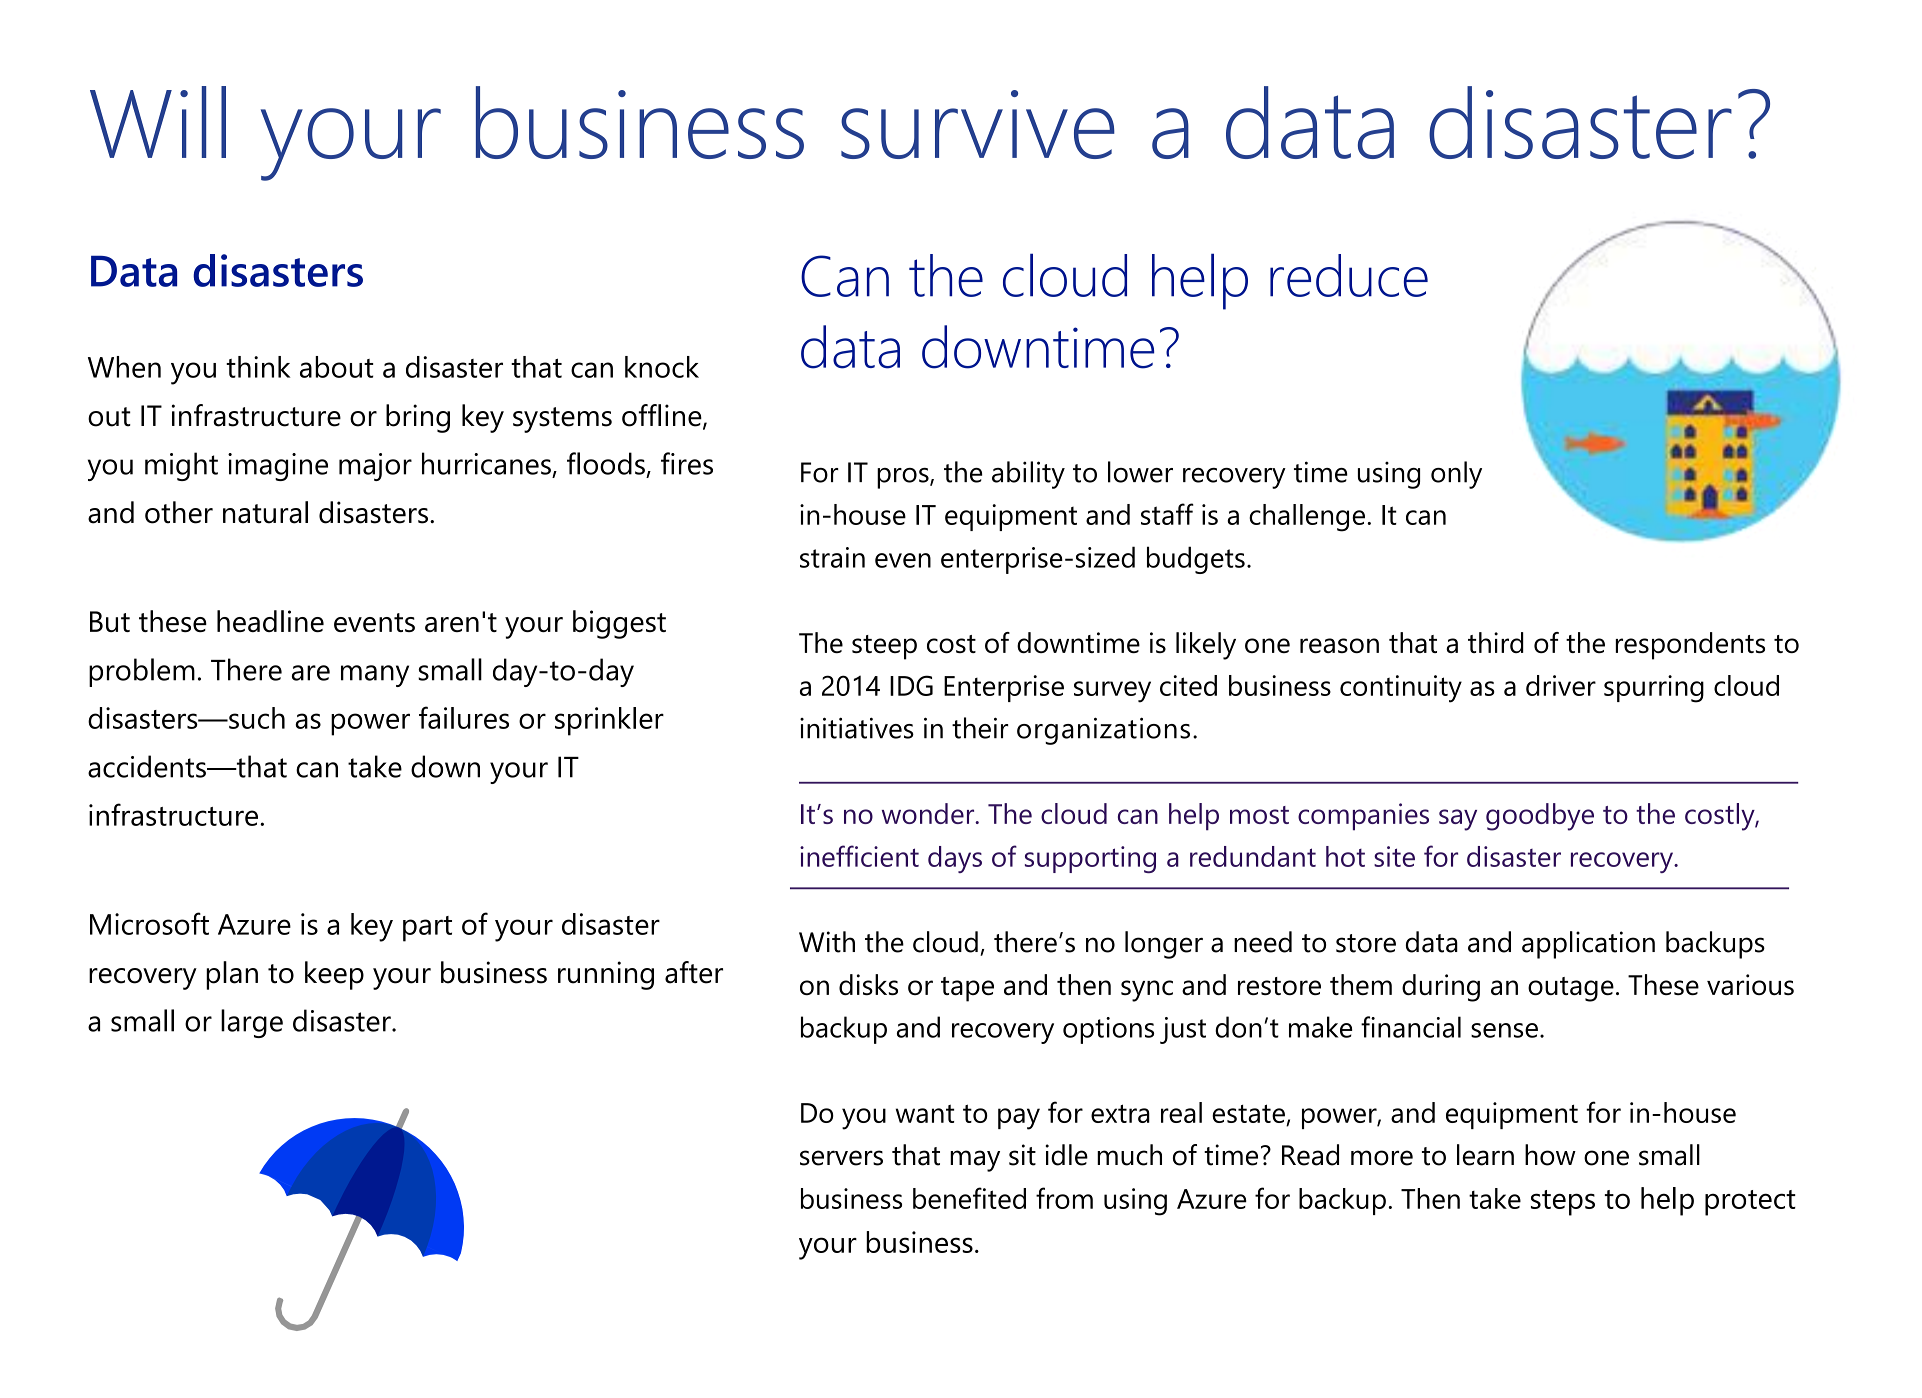 The width and height of the screenshot is (1922, 1398). Describe the element at coordinates (252, 1023) in the screenshot. I see `large` at that location.
